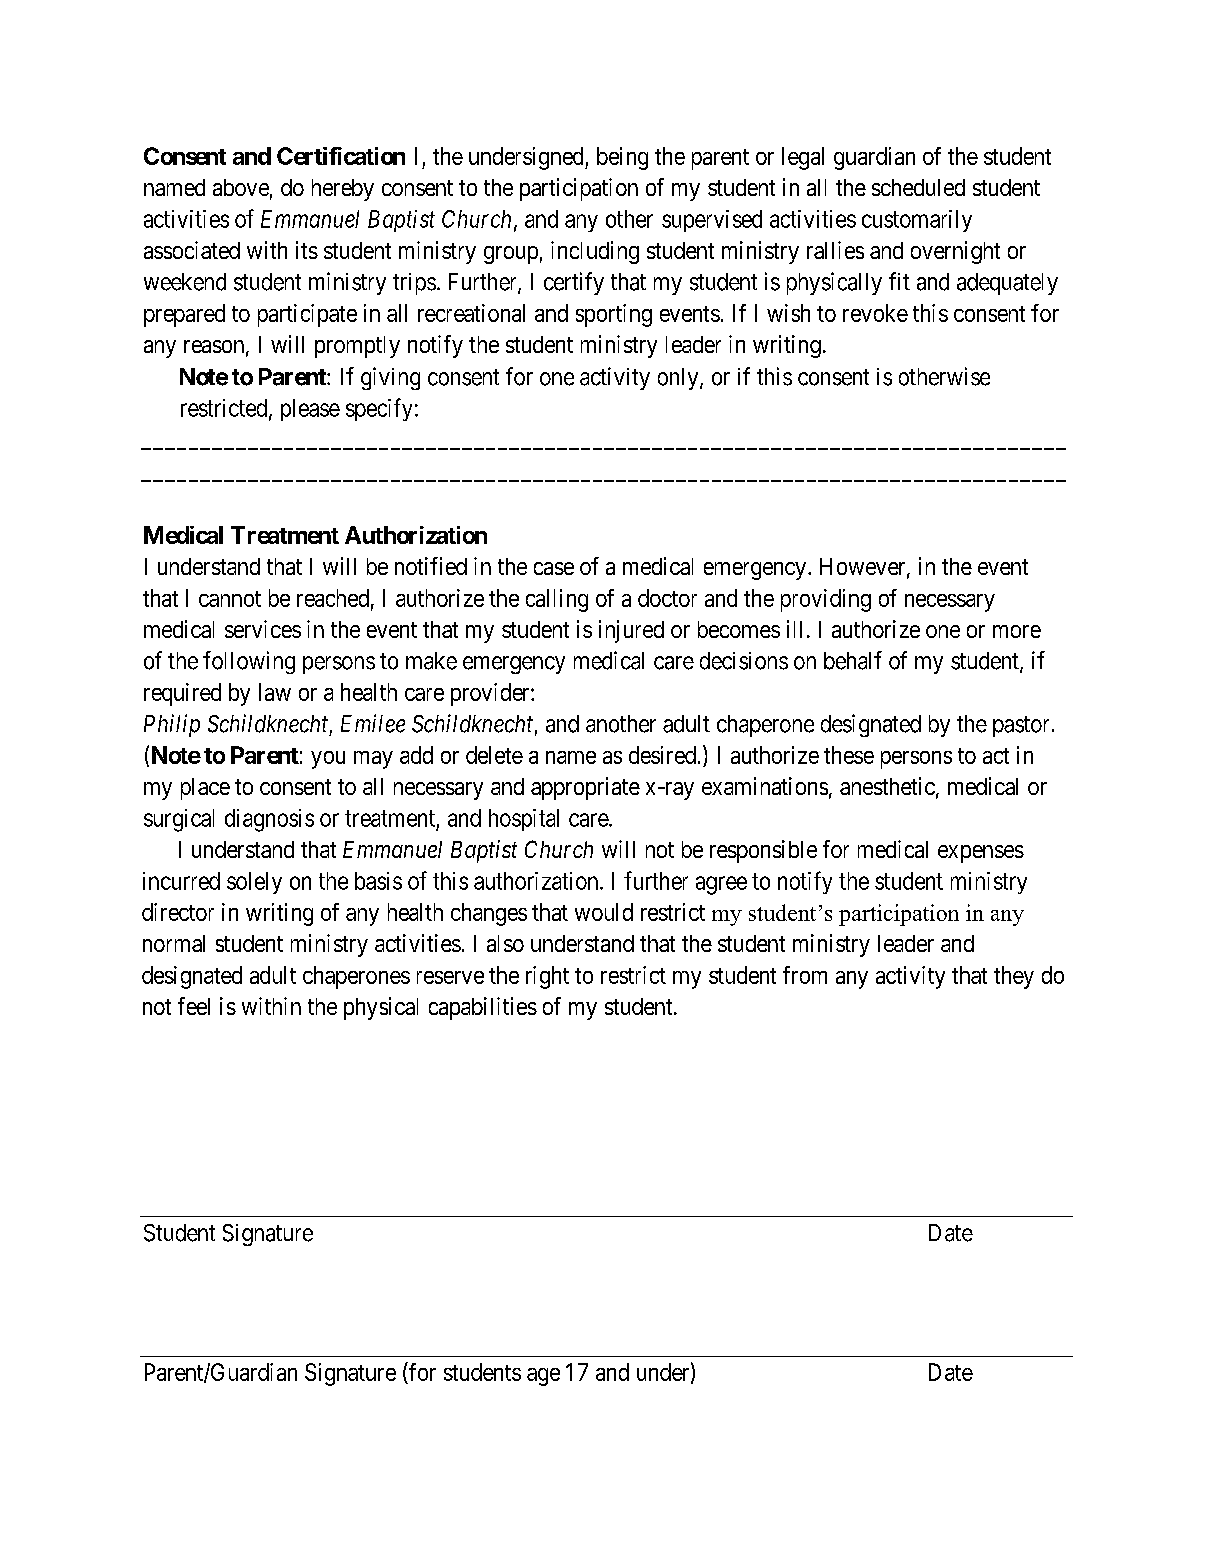 The image size is (1212, 1568). I want to click on above, so click(241, 187).
